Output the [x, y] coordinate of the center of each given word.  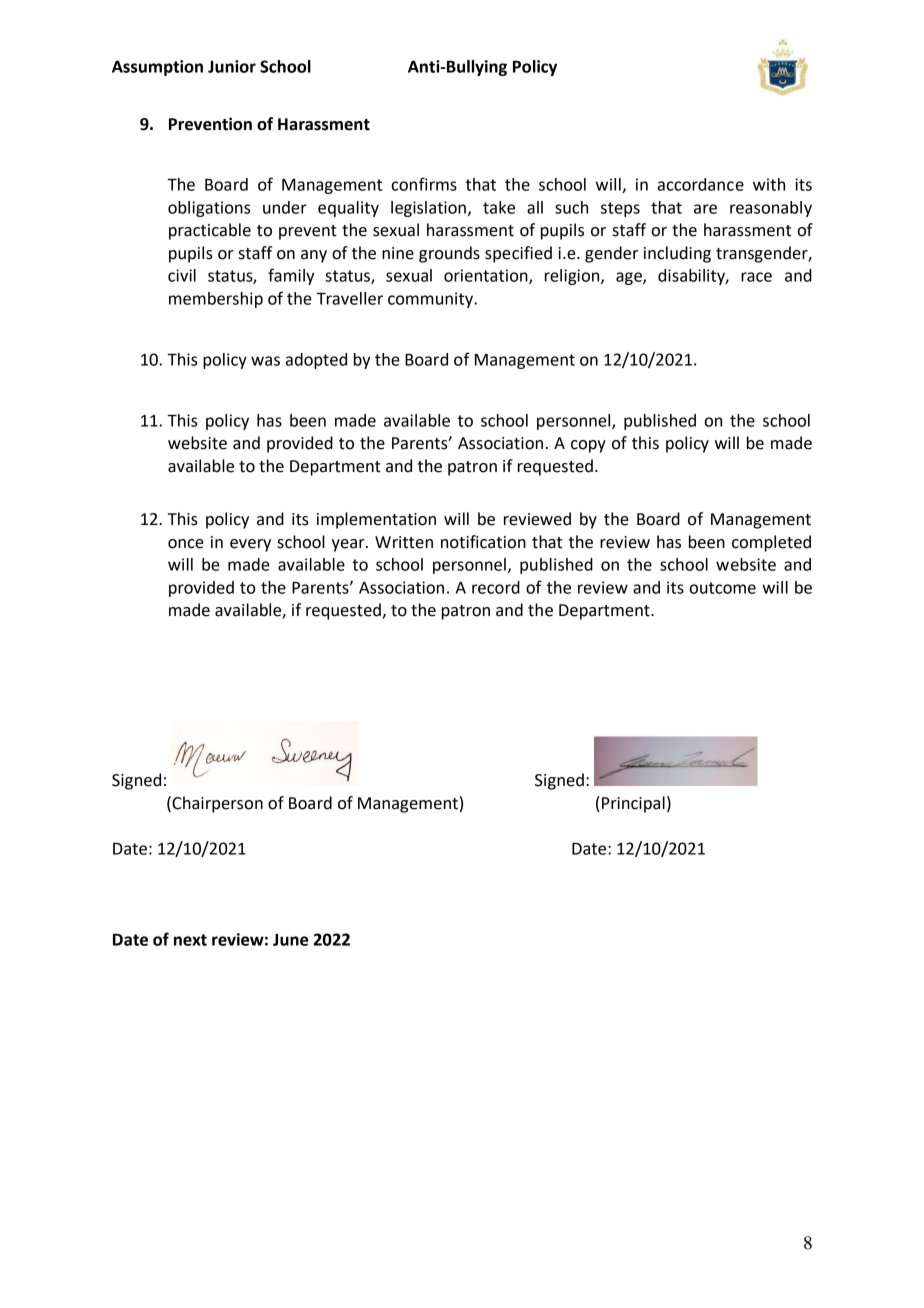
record [496, 587]
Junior [232, 66]
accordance [701, 184]
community [431, 300]
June [290, 940]
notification [483, 542]
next [190, 940]
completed [771, 543]
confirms [424, 184]
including [677, 254]
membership [216, 300]
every [250, 545]
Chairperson [216, 804]
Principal [633, 804]
